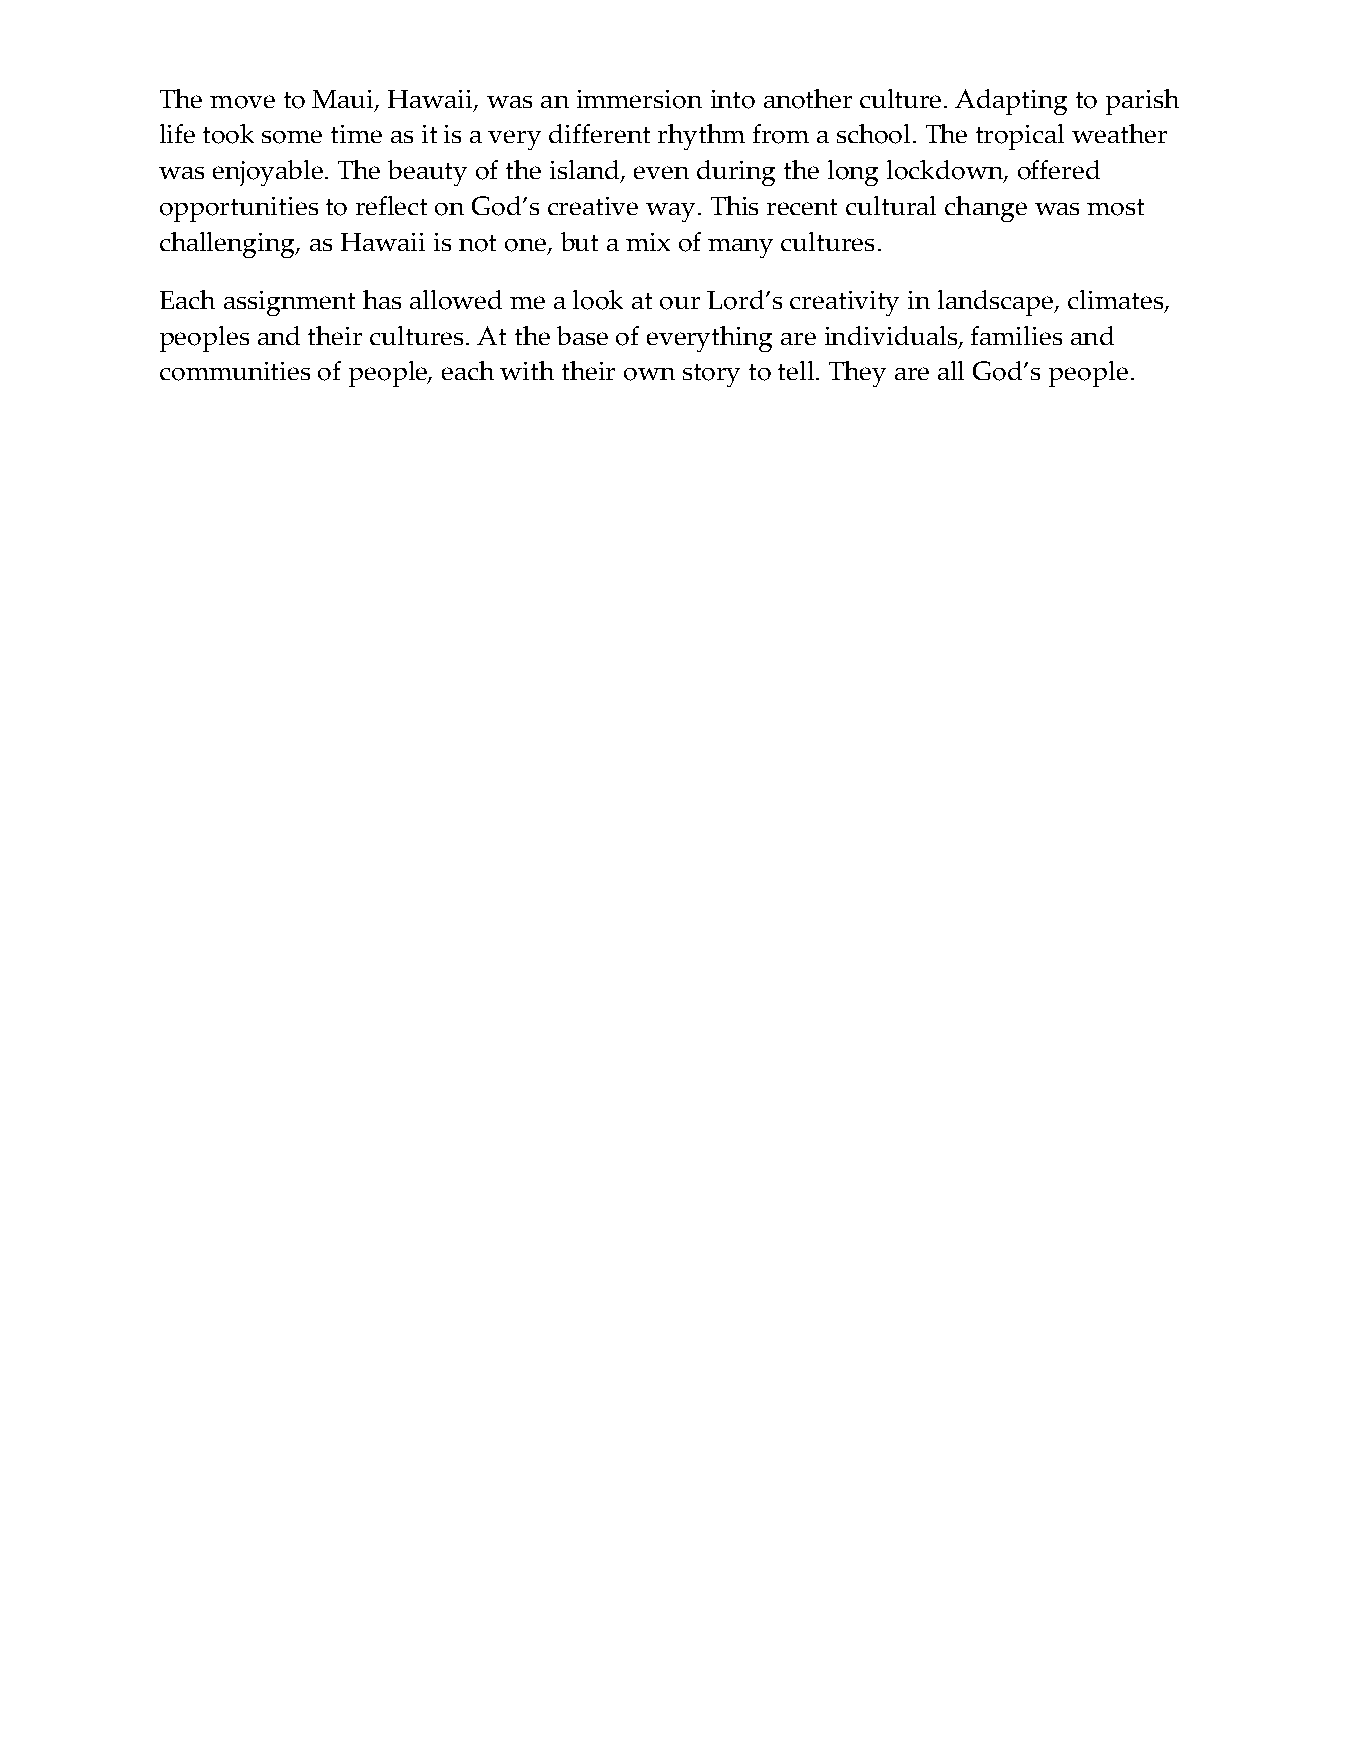 Image resolution: width=1354 pixels, height=1752 pixels. What do you see at coordinates (382, 299) in the screenshot?
I see `has` at bounding box center [382, 299].
